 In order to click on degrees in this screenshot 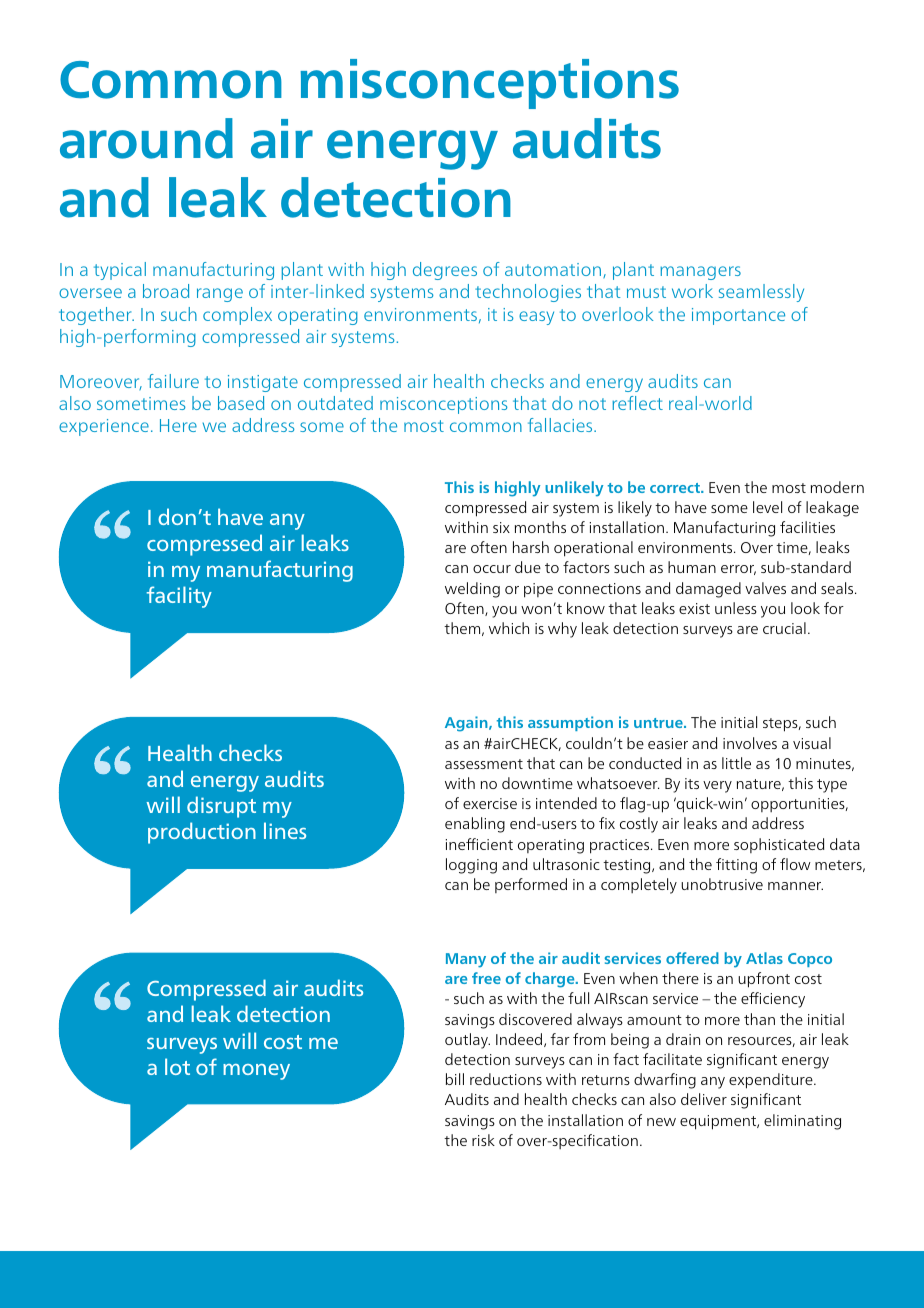, I will do `click(445, 271)`.
